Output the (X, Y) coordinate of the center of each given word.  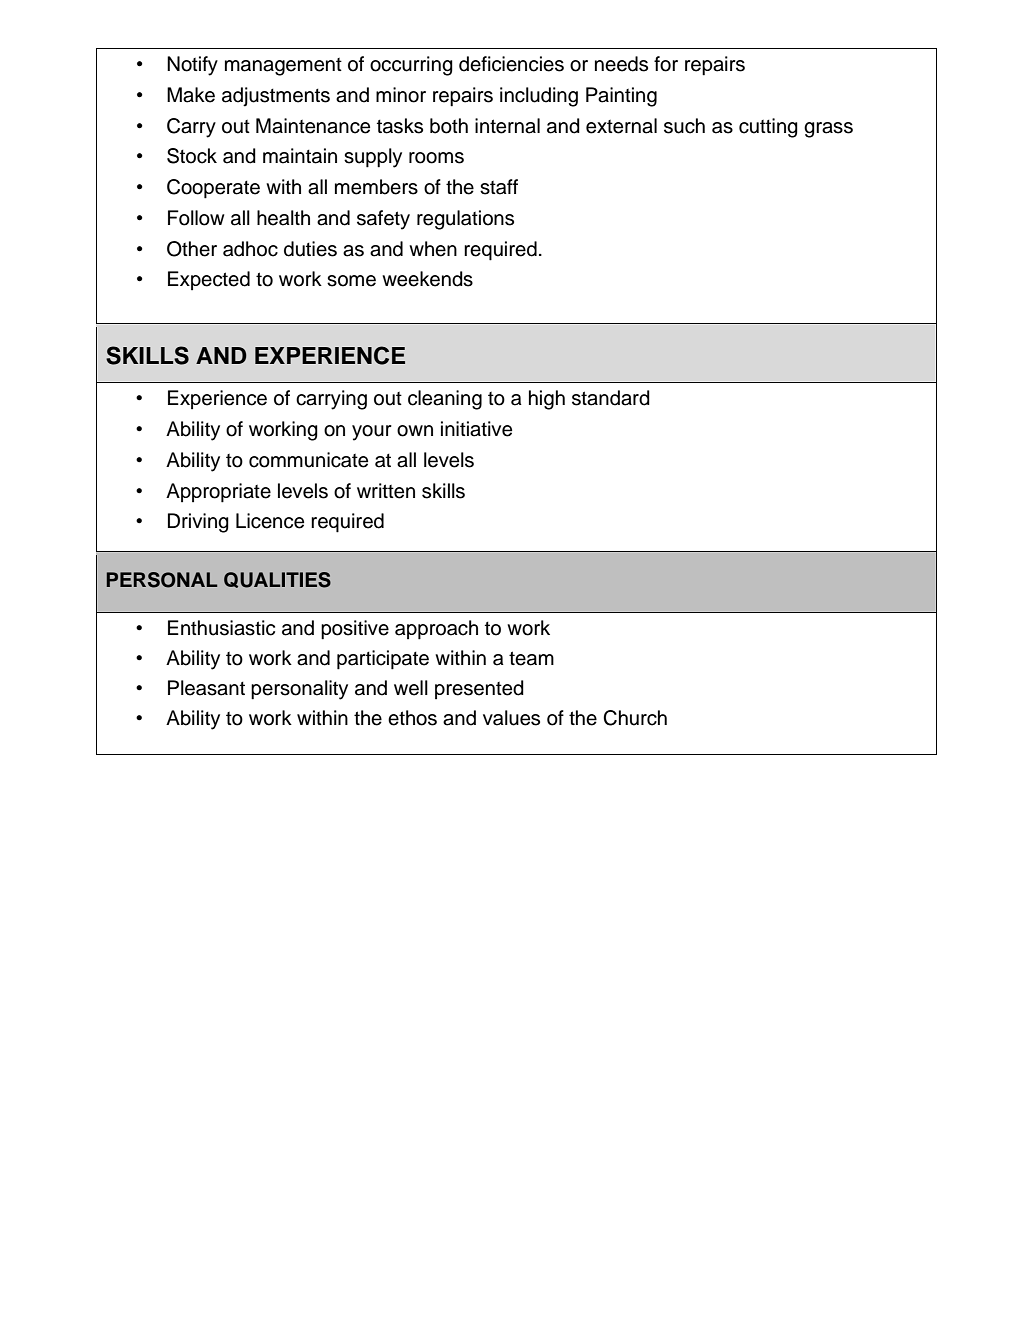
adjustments (276, 97)
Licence (270, 521)
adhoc (250, 249)
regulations (465, 220)
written (386, 491)
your (372, 433)
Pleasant (206, 688)
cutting (768, 128)
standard (611, 398)
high (547, 400)
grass (828, 130)
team (531, 658)
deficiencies (511, 64)
